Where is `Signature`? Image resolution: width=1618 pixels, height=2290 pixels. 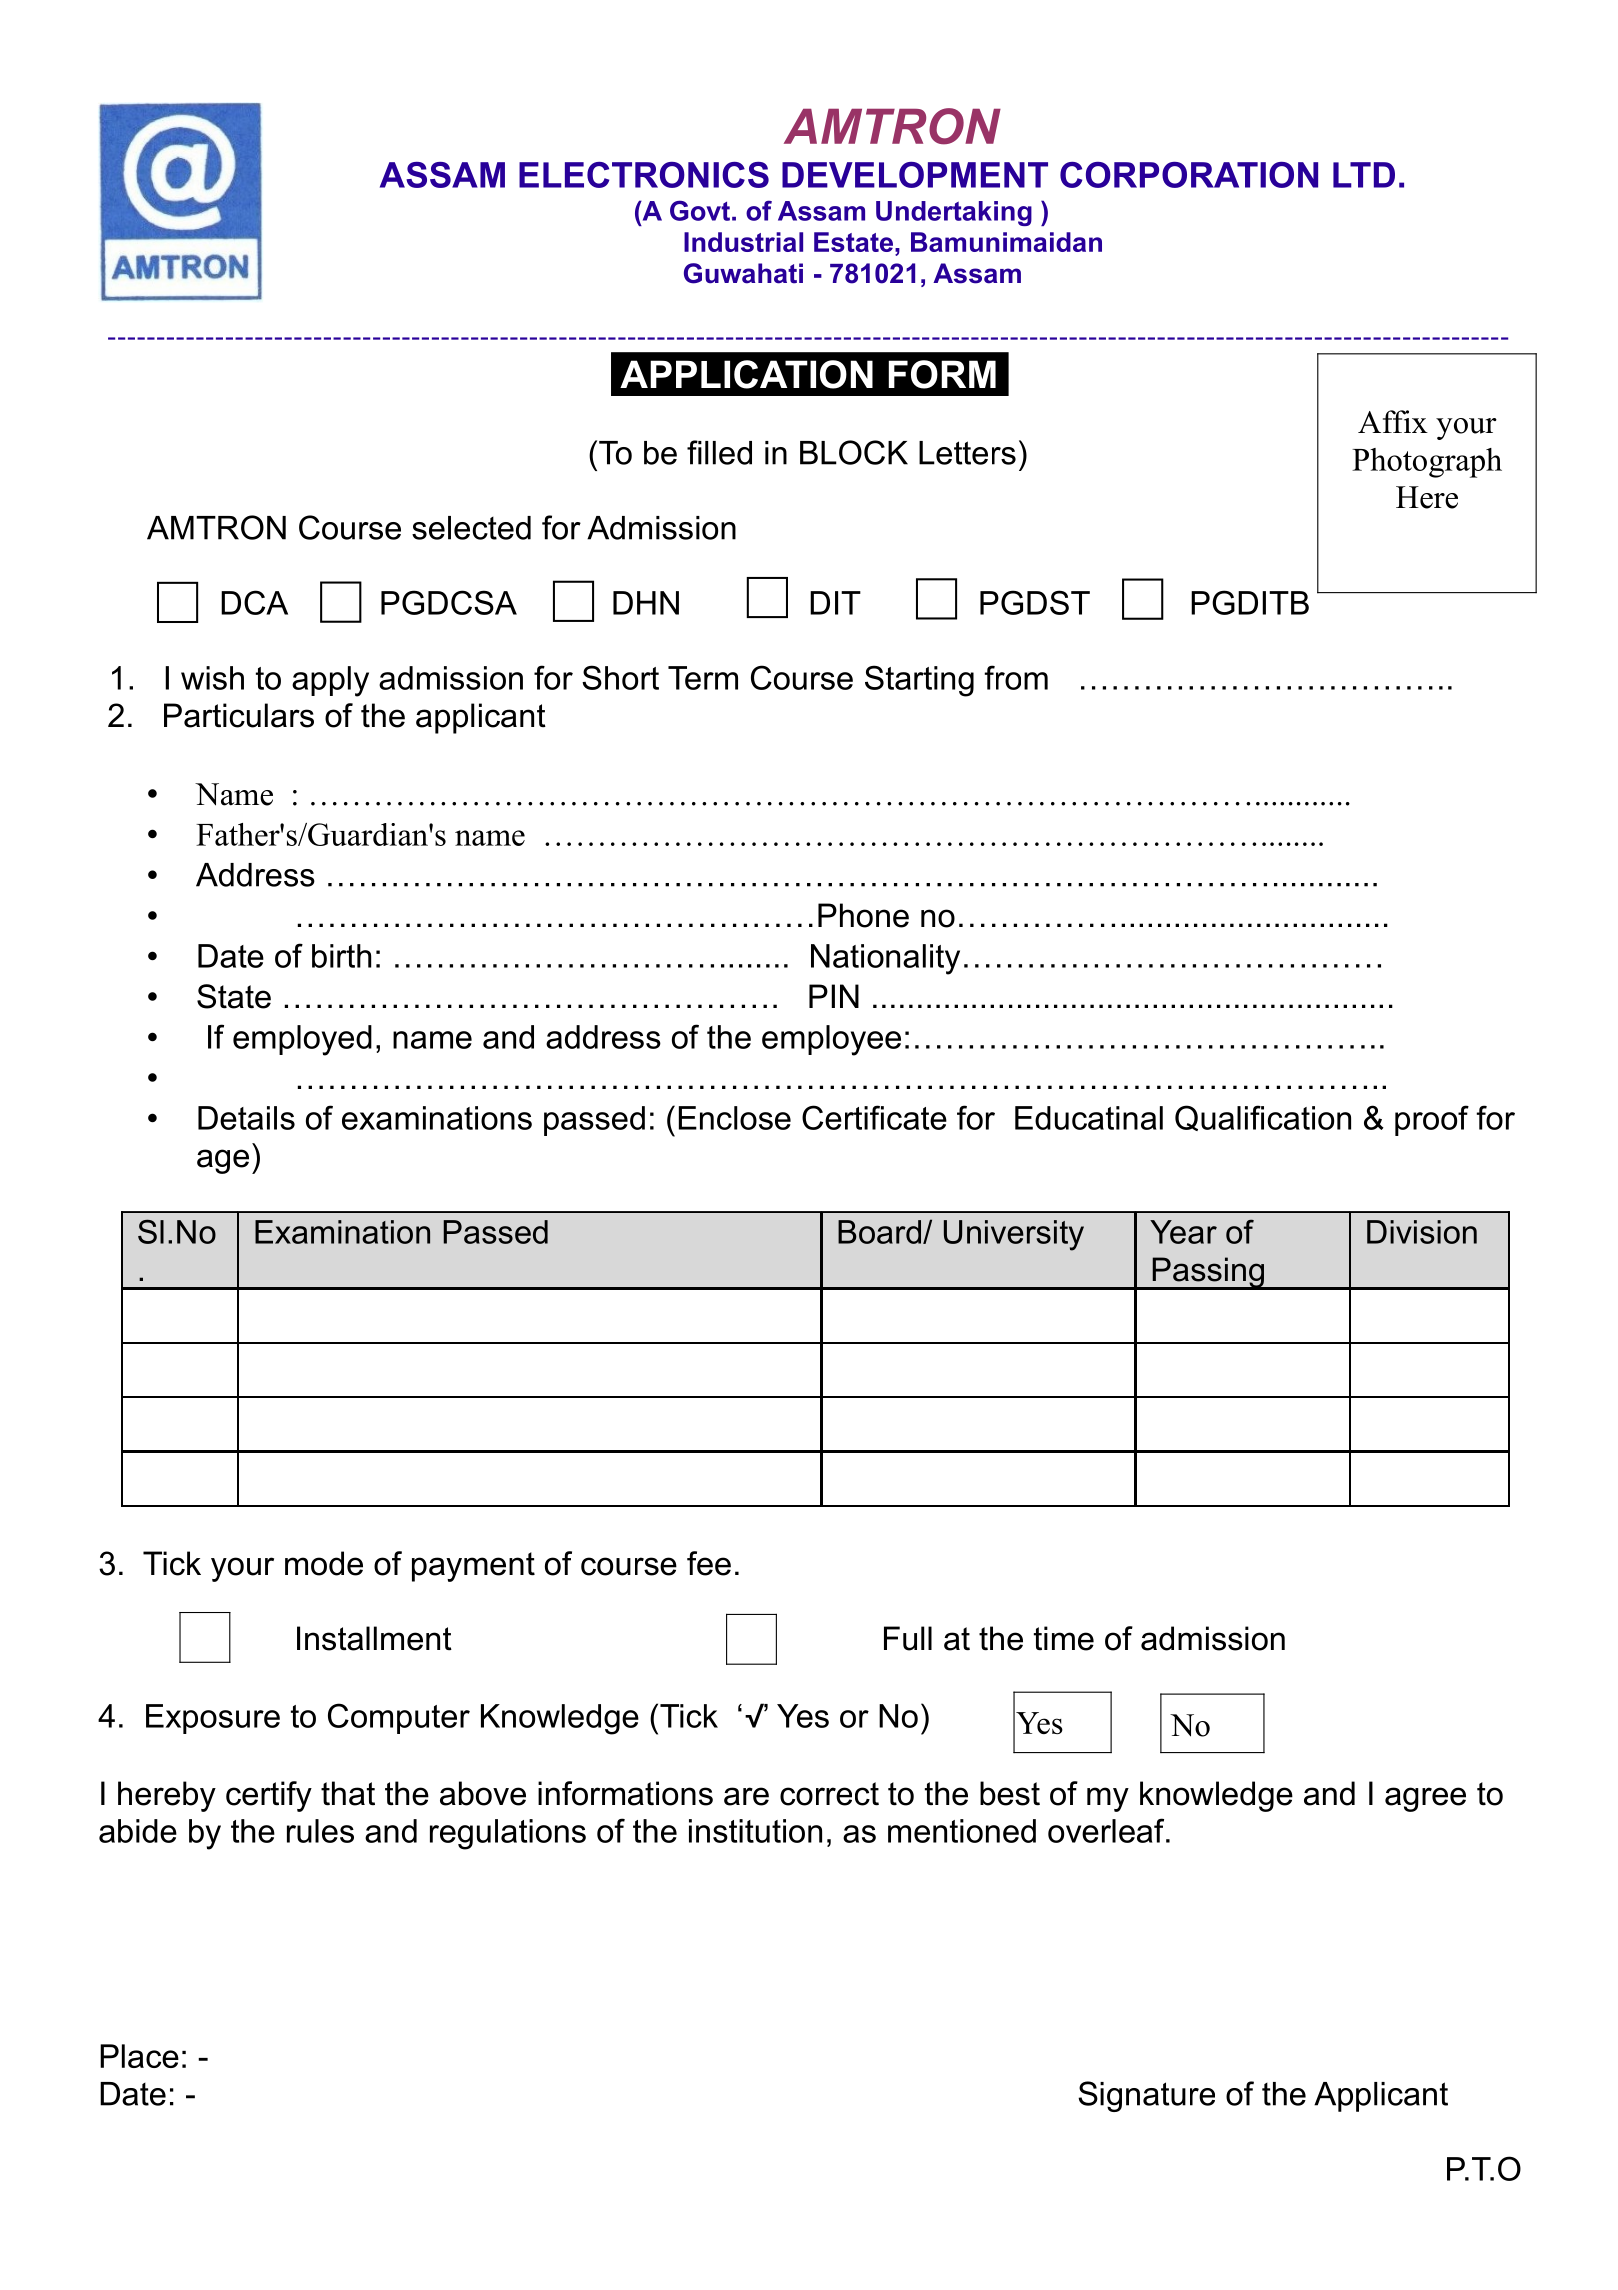
Signature is located at coordinates (1146, 2096).
